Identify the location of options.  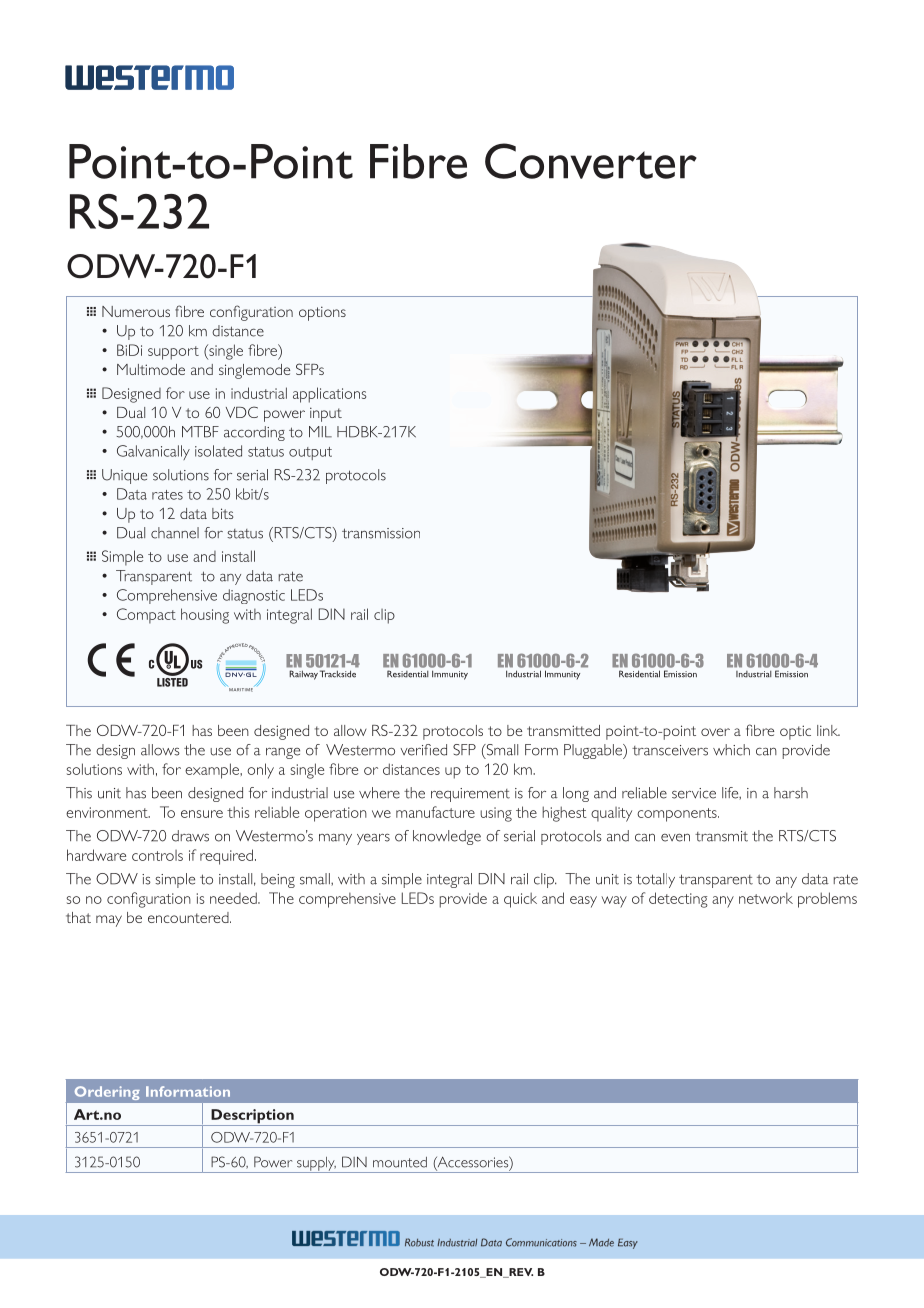
(322, 313).
